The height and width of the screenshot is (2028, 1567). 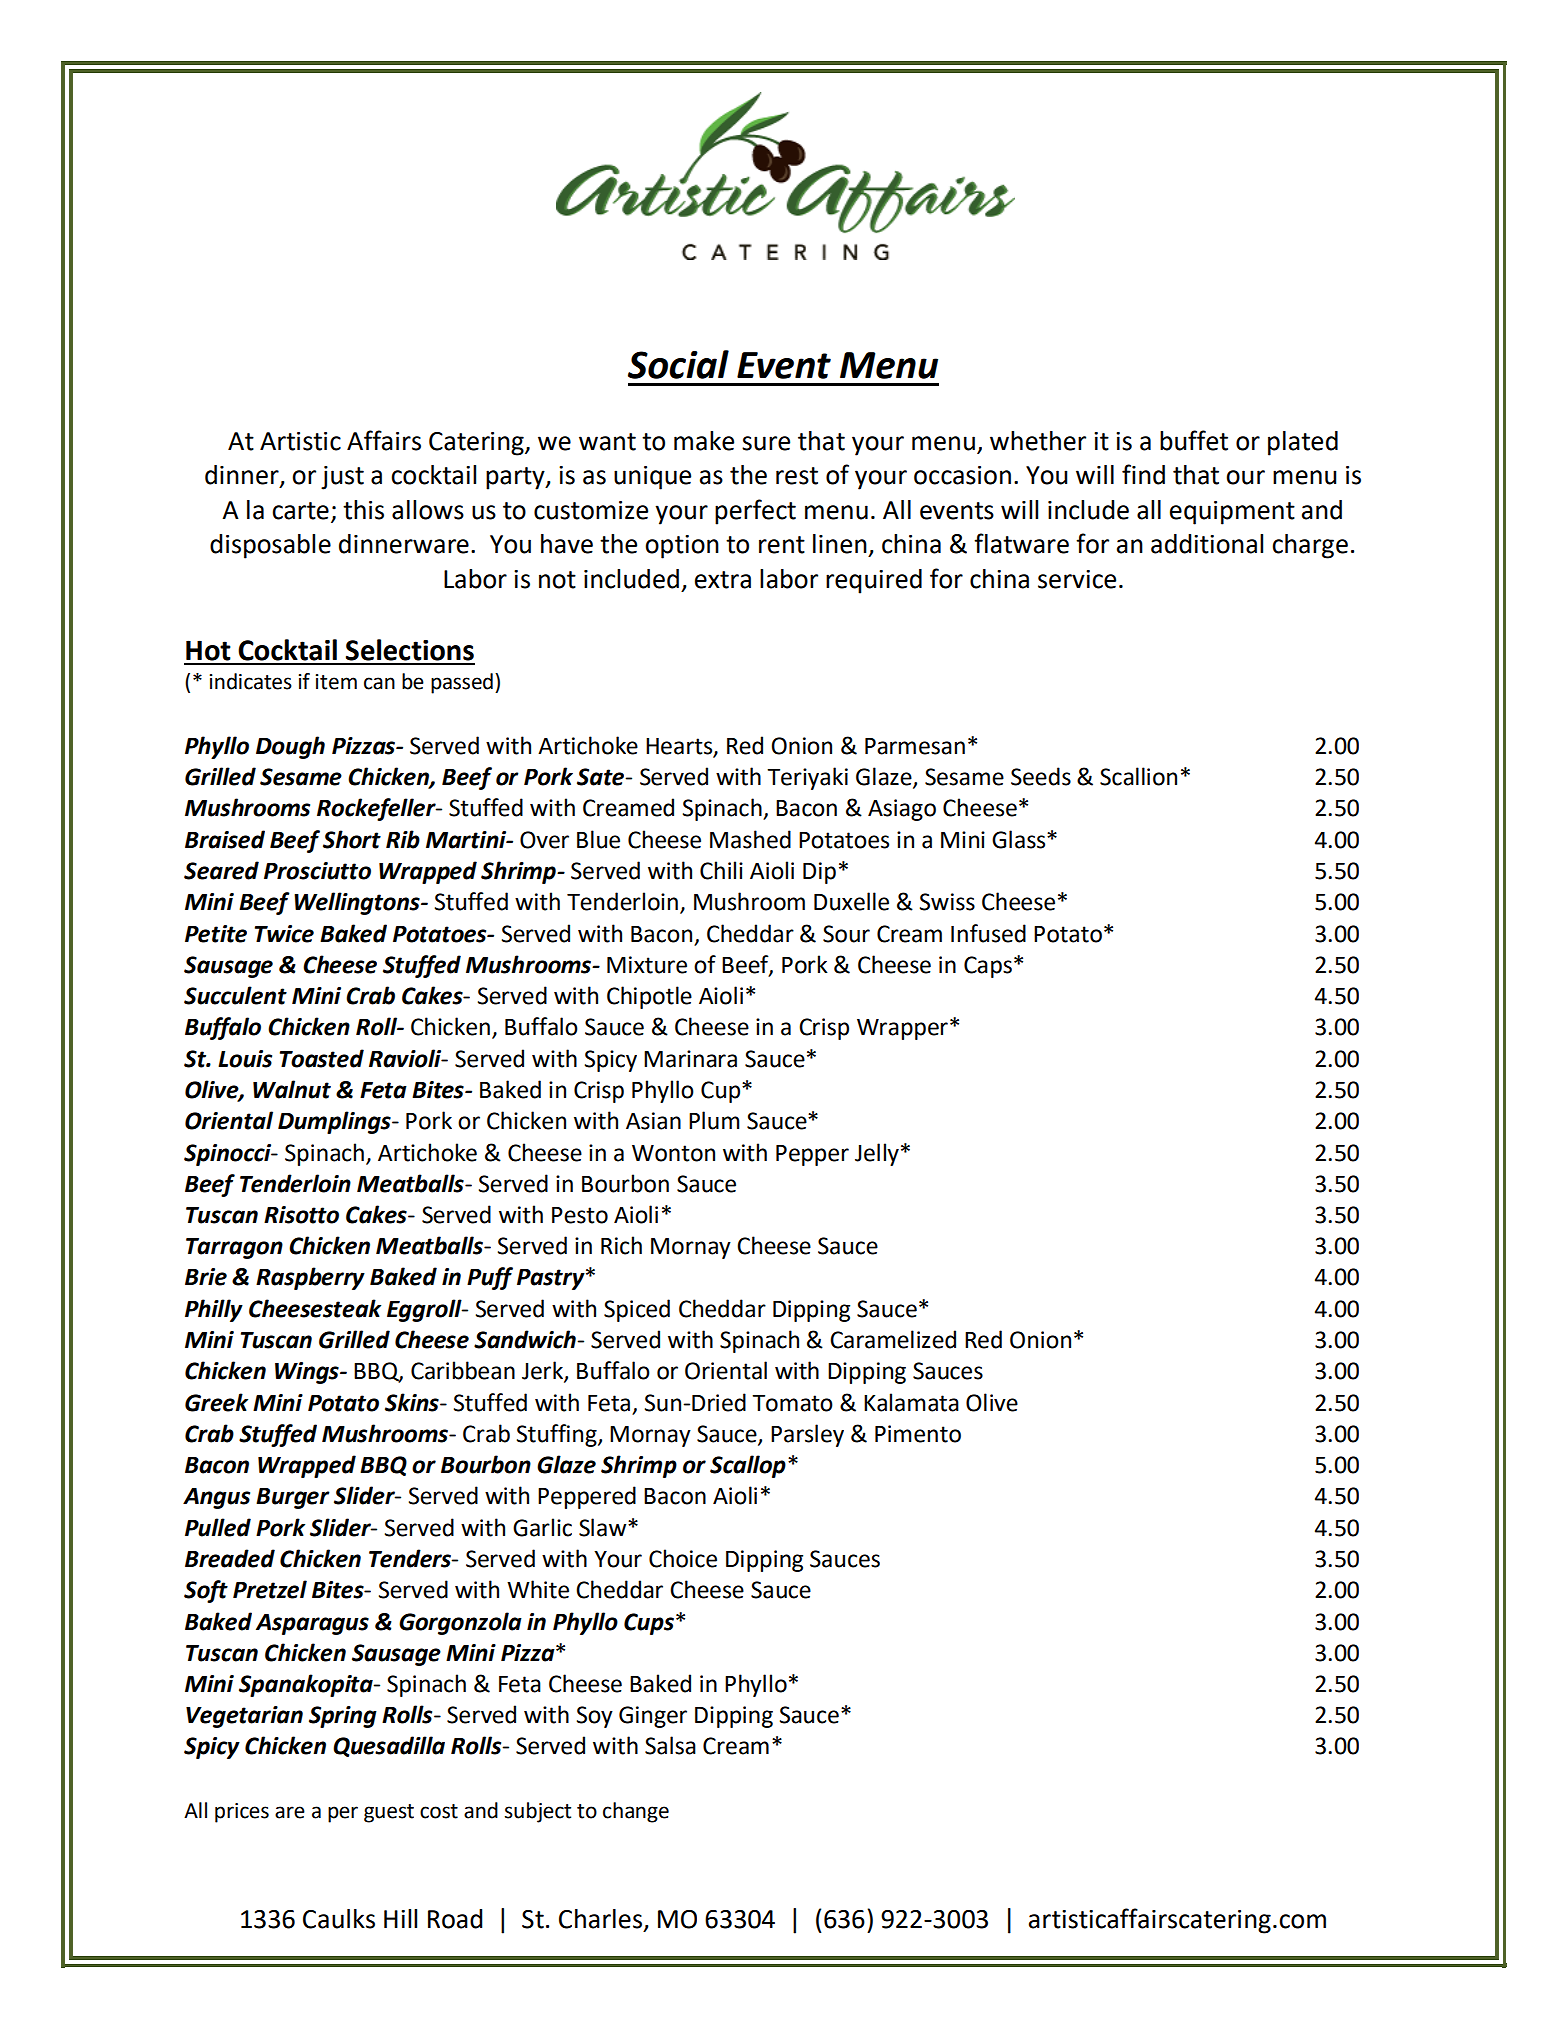 I want to click on sure, so click(x=766, y=443).
